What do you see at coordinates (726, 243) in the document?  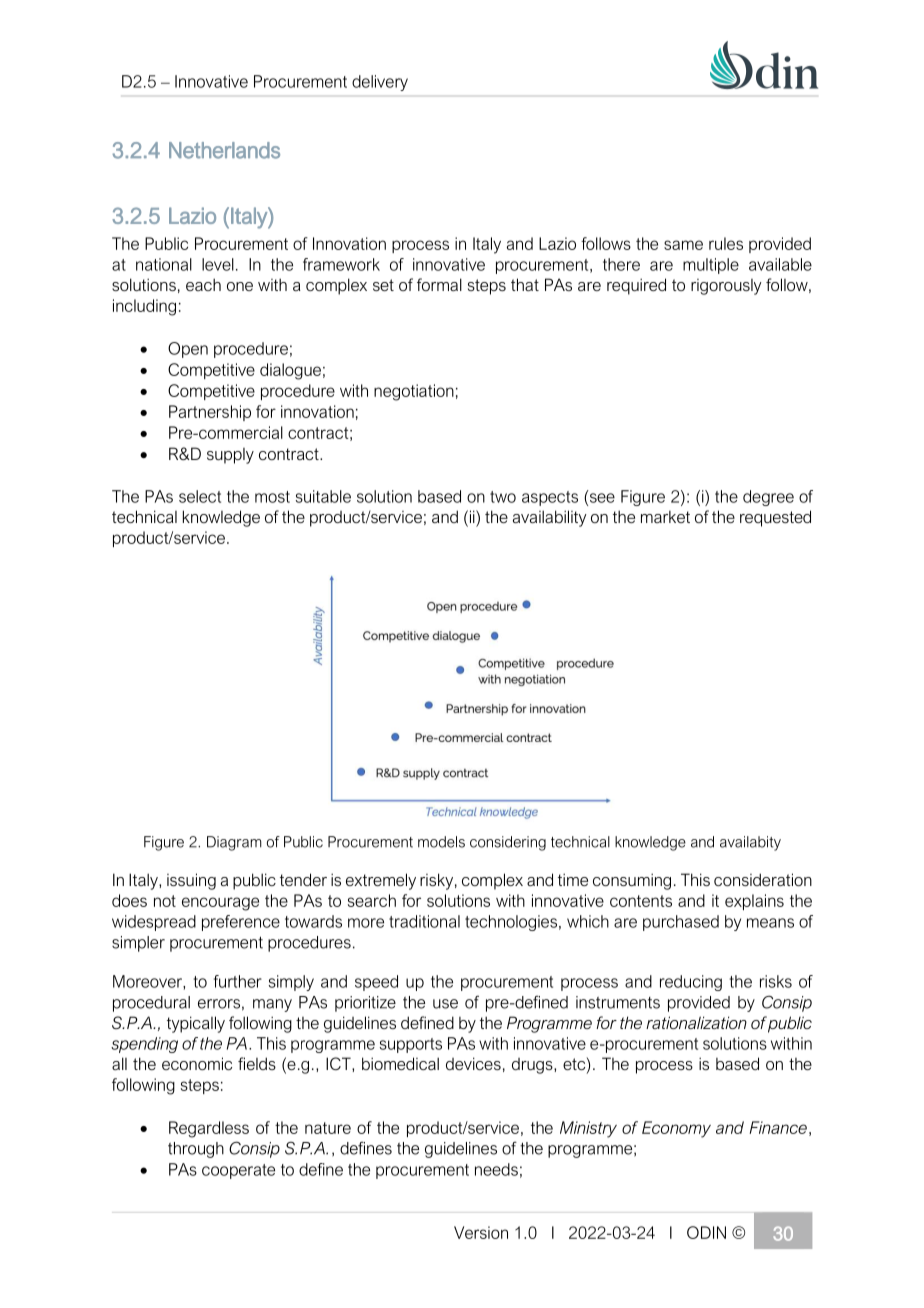 I see `rules` at bounding box center [726, 243].
